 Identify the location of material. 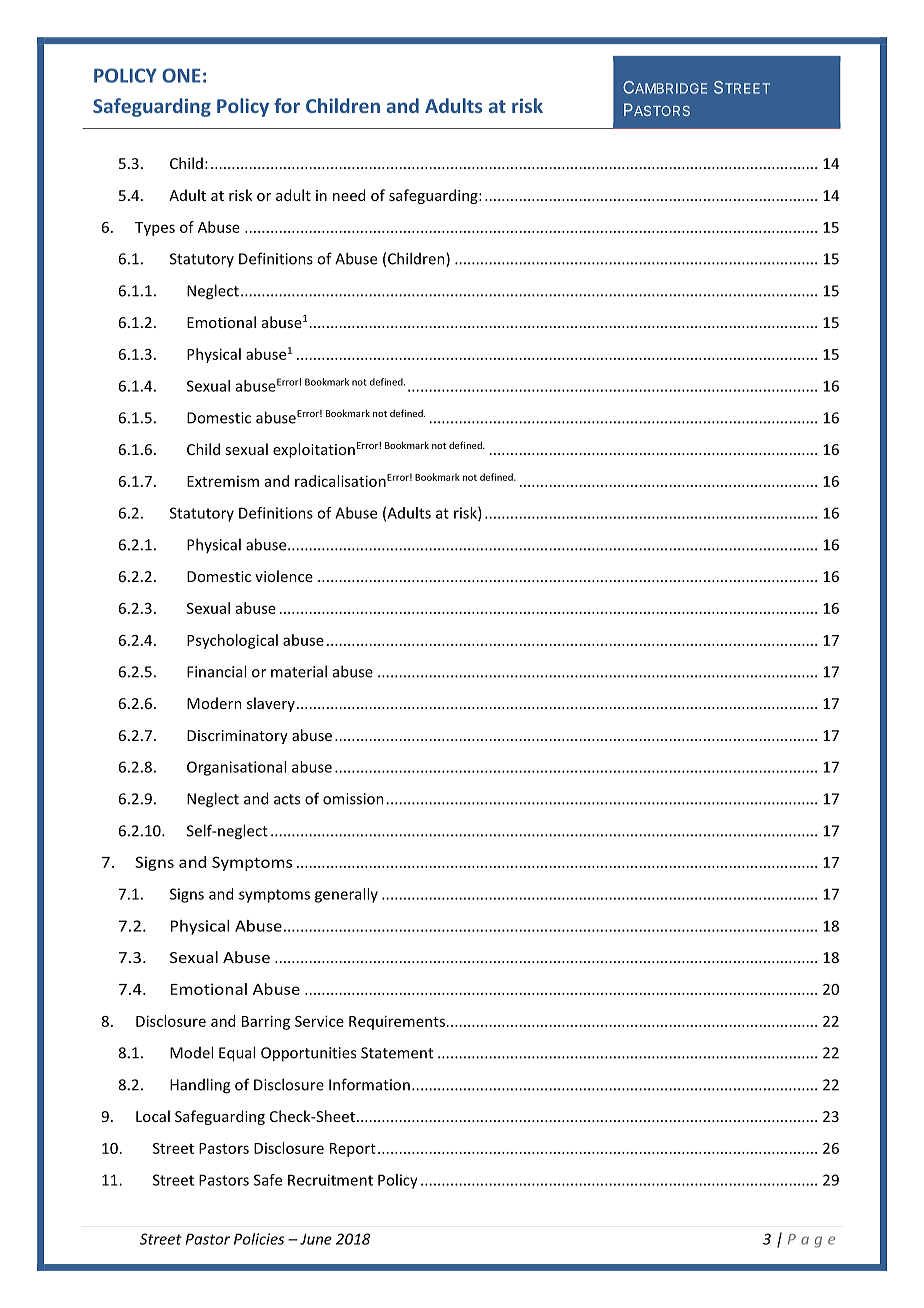
(299, 671).
